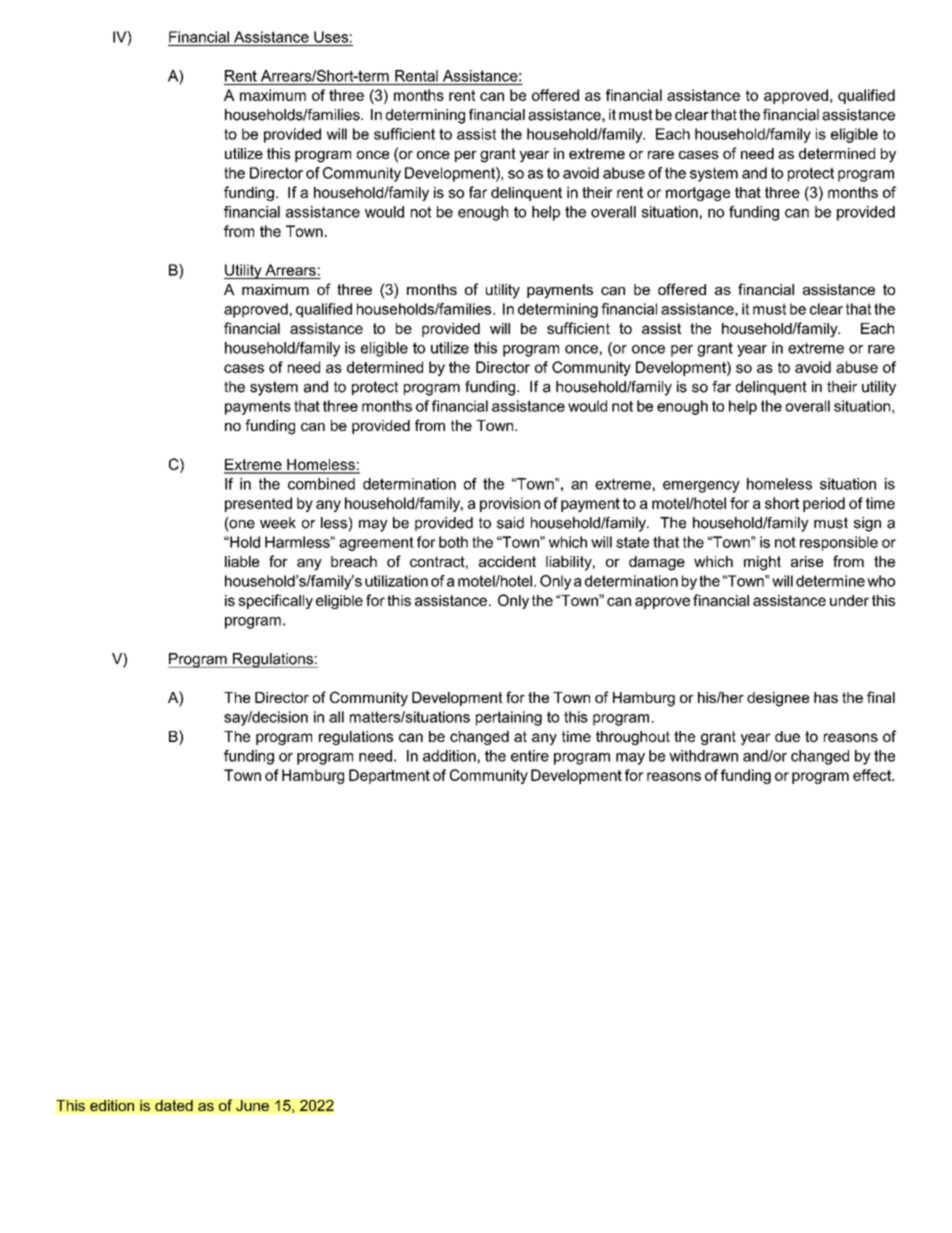  I want to click on mortgage, so click(698, 194).
